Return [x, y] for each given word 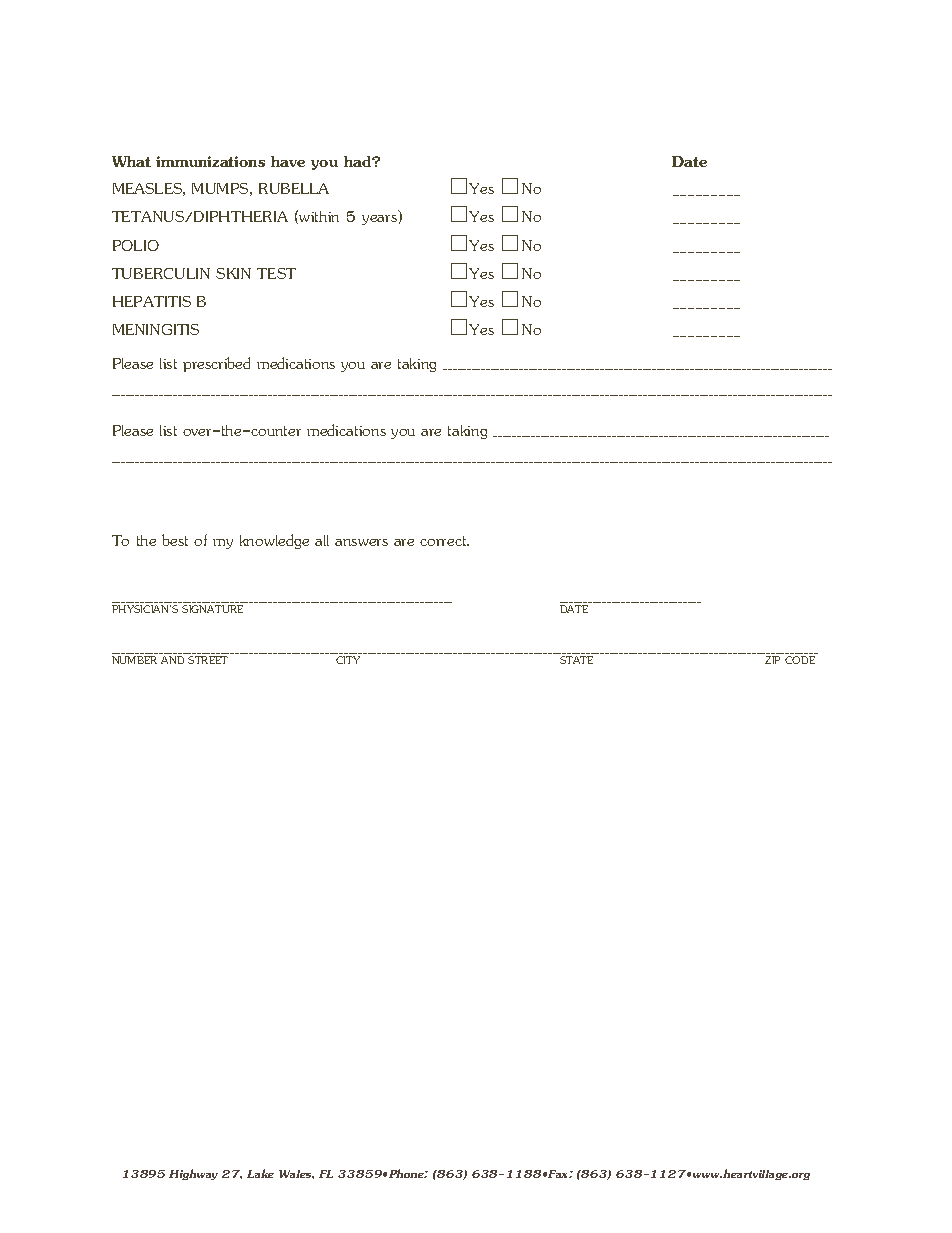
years [379, 220]
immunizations [210, 161]
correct [444, 541]
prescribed [216, 364]
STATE [576, 660]
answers [361, 542]
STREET [208, 660]
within [319, 216]
